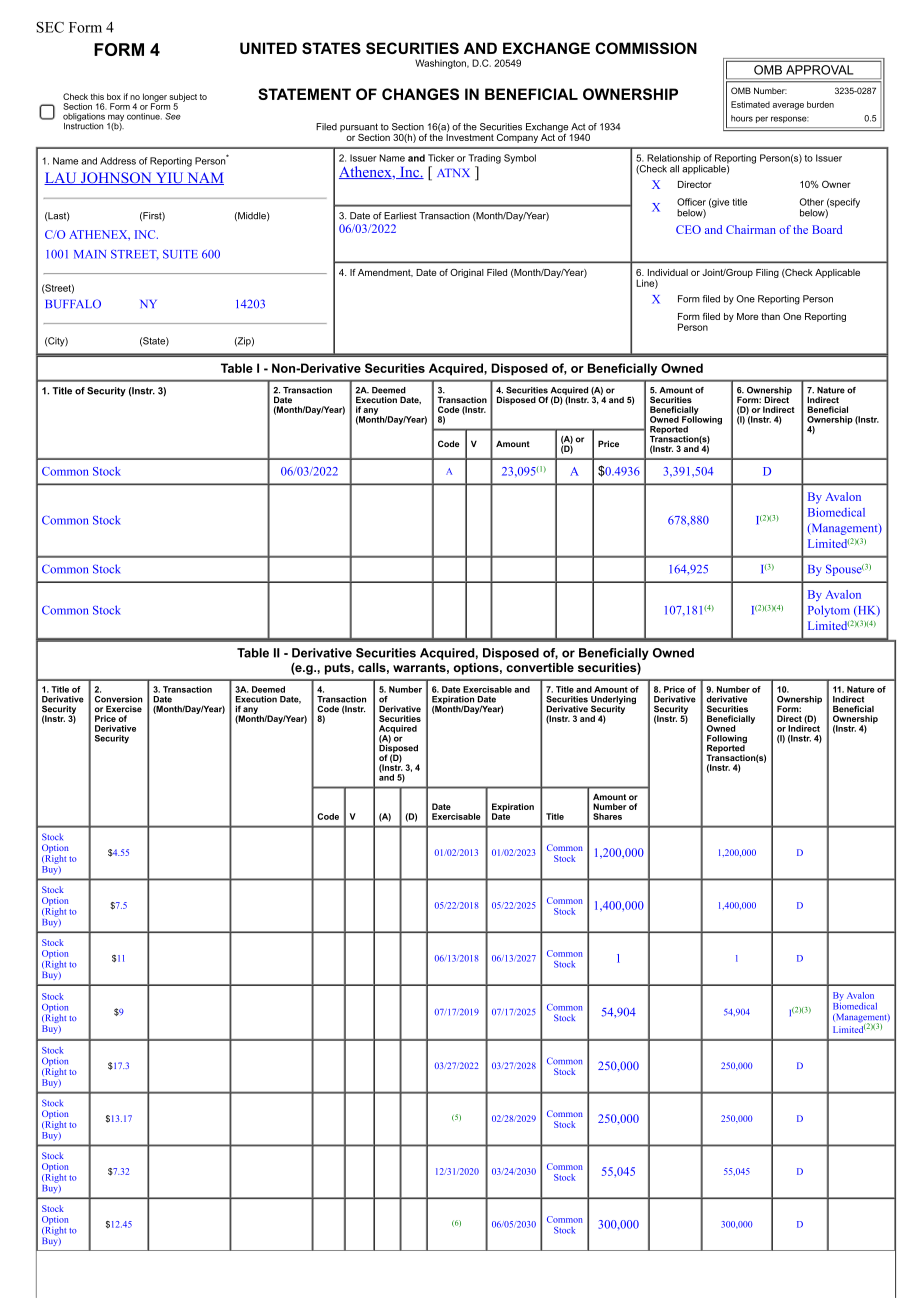 This page has width=924, height=1308. Describe the element at coordinates (420, 94) in the page. I see `CHANGES` at that location.
